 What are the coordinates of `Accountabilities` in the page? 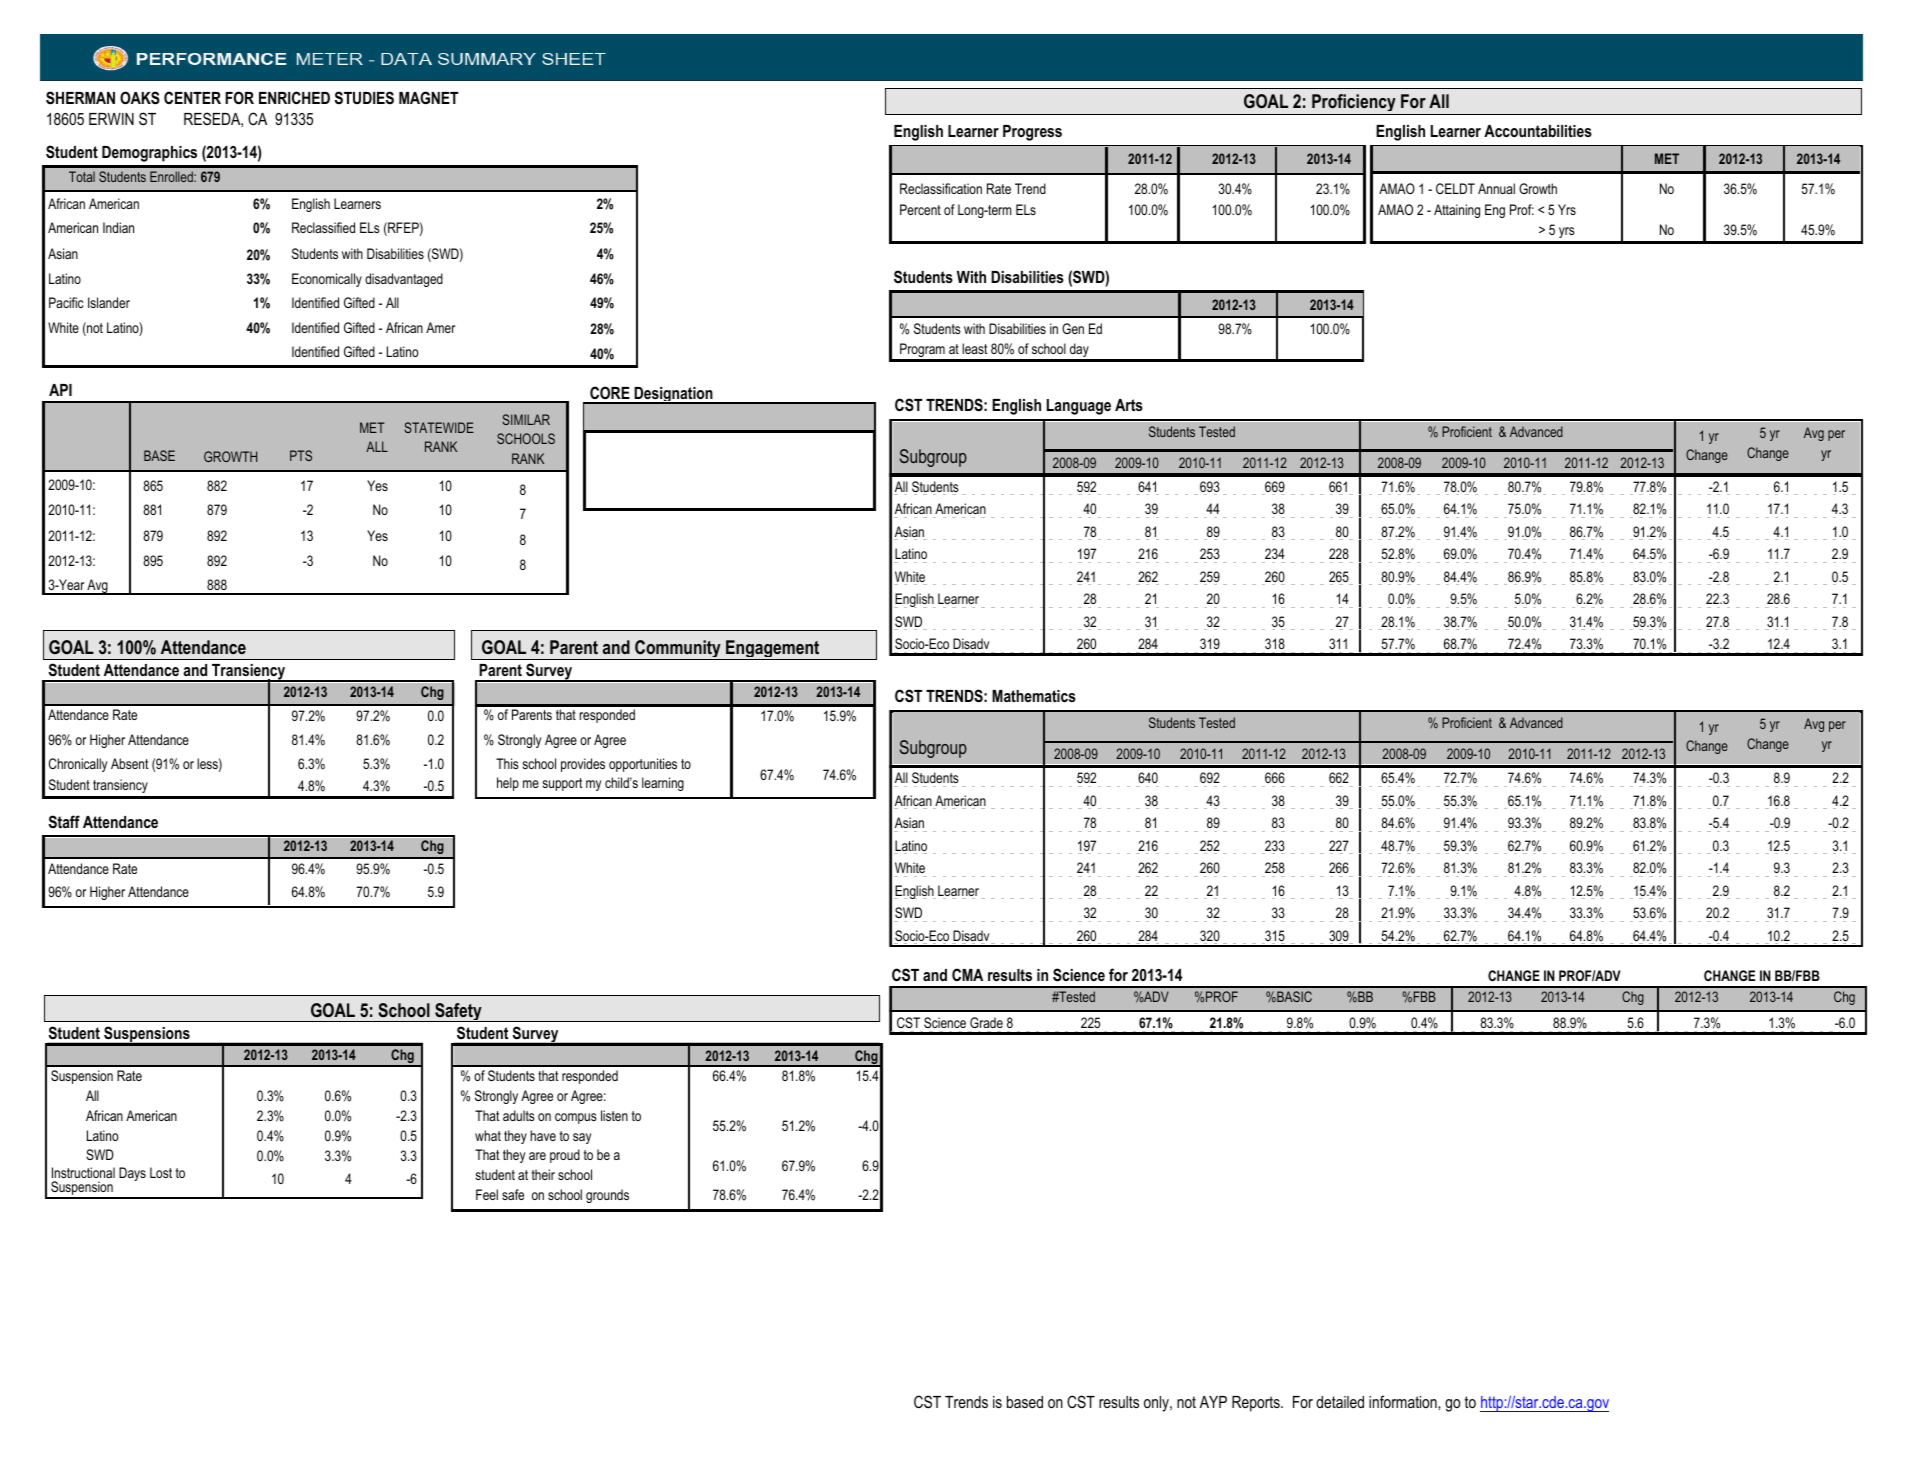 It's located at (1538, 131).
